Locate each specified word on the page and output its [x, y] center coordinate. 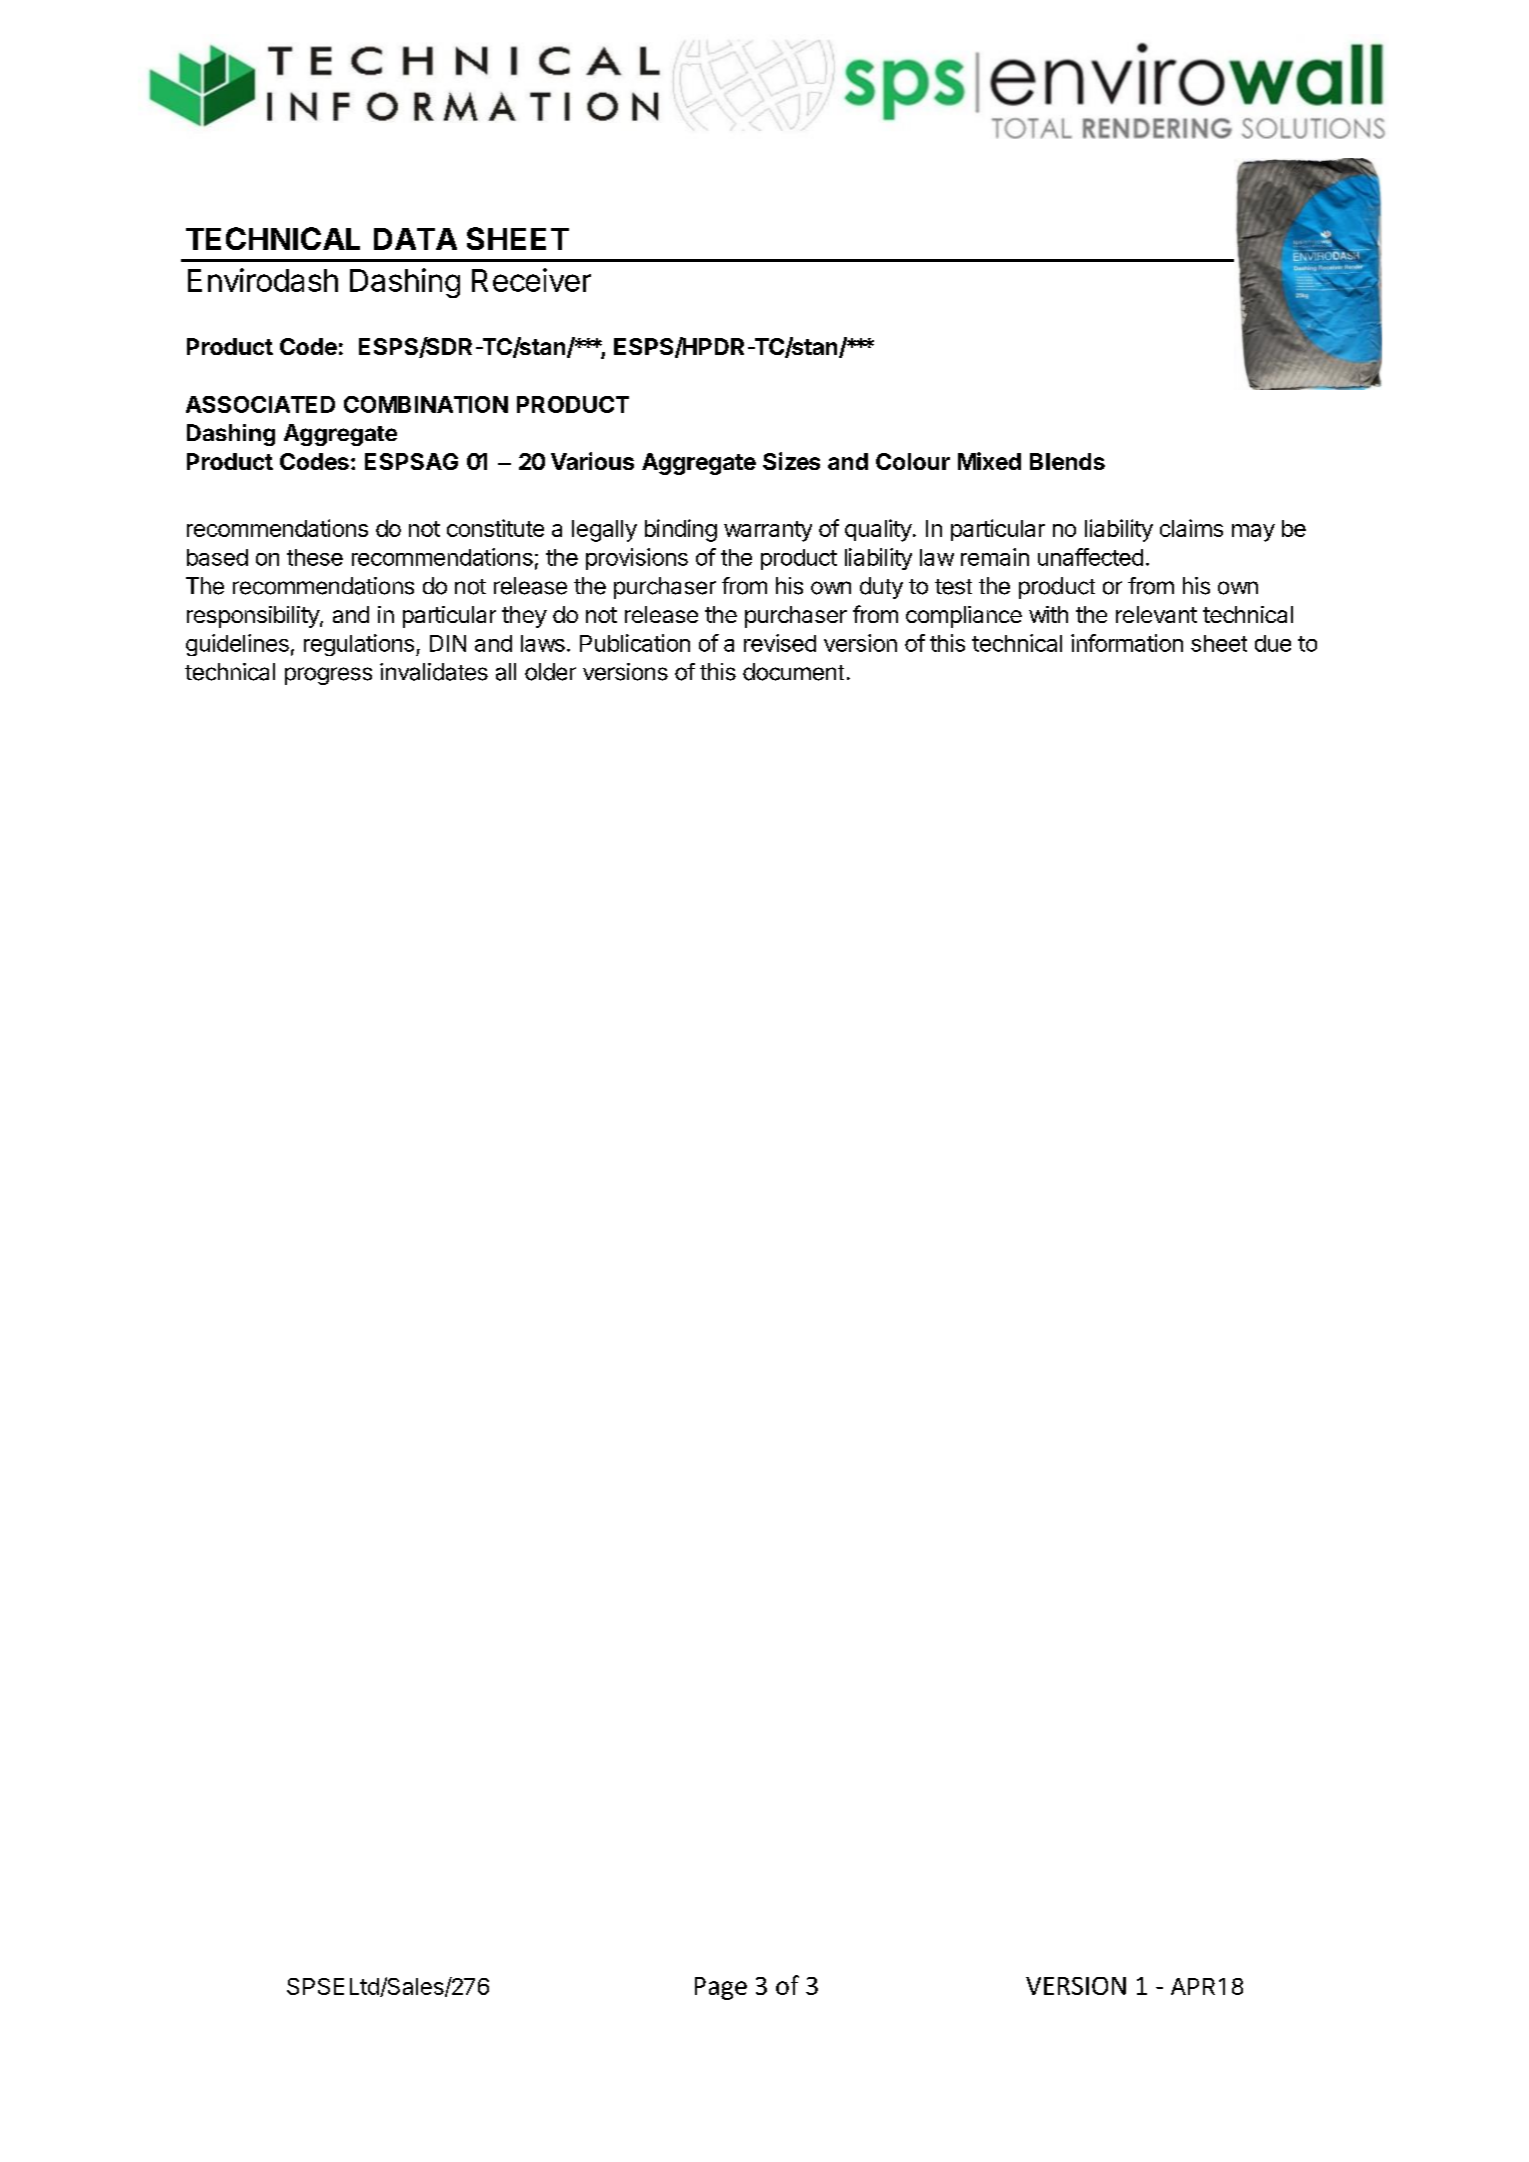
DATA [415, 239]
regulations [359, 645]
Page [721, 1988]
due [1273, 643]
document [793, 672]
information [1127, 643]
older [550, 672]
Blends [1067, 461]
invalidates [434, 672]
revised [780, 643]
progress [328, 676]
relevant [1156, 614]
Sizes [791, 461]
